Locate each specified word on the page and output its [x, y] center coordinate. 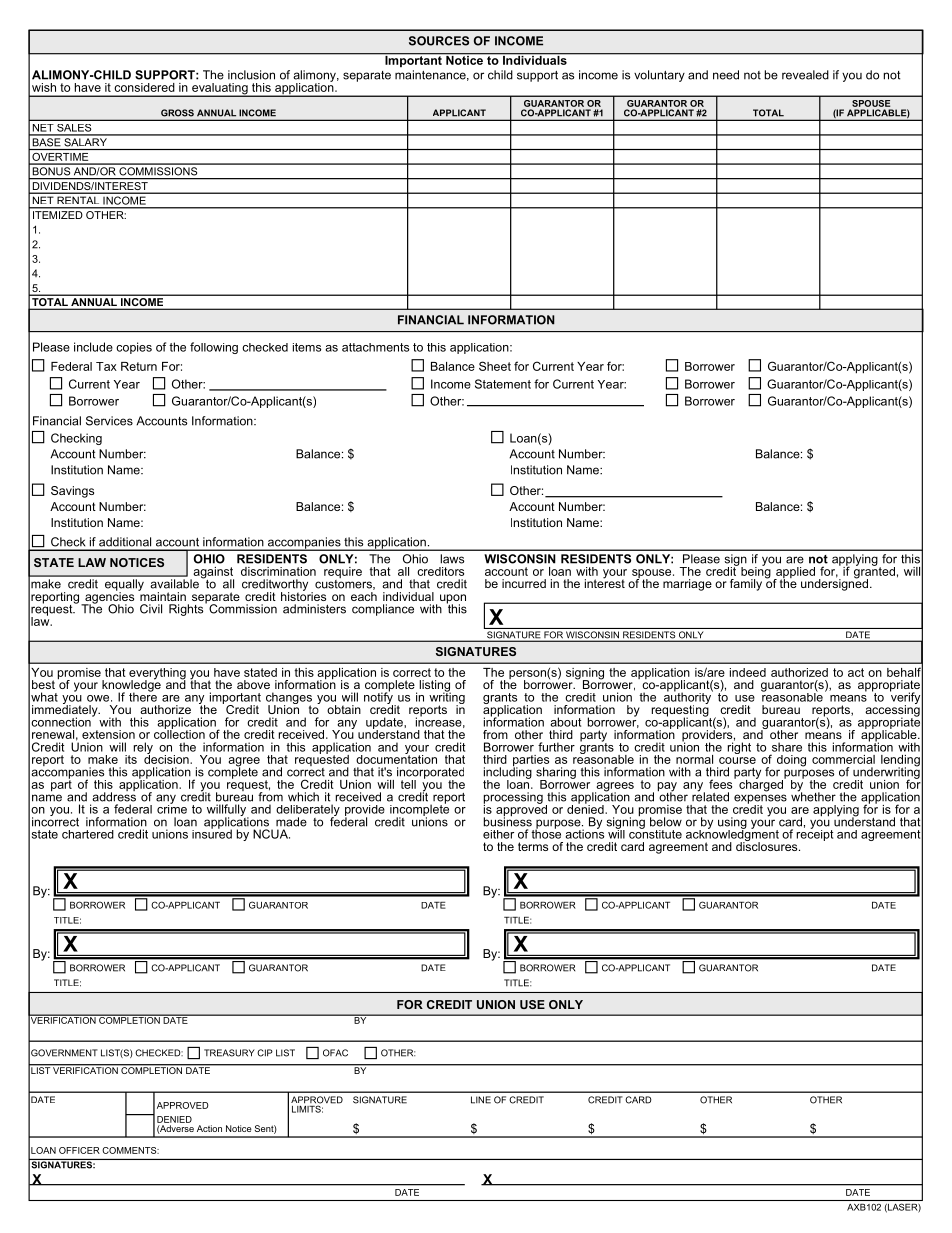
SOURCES [439, 41]
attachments [375, 347]
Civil [151, 609]
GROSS [177, 113]
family [746, 585]
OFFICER [79, 1150]
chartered [88, 834]
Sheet [495, 366]
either [498, 834]
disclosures [768, 845]
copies [134, 348]
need [726, 75]
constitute [655, 833]
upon [453, 600]
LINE [481, 1100]
